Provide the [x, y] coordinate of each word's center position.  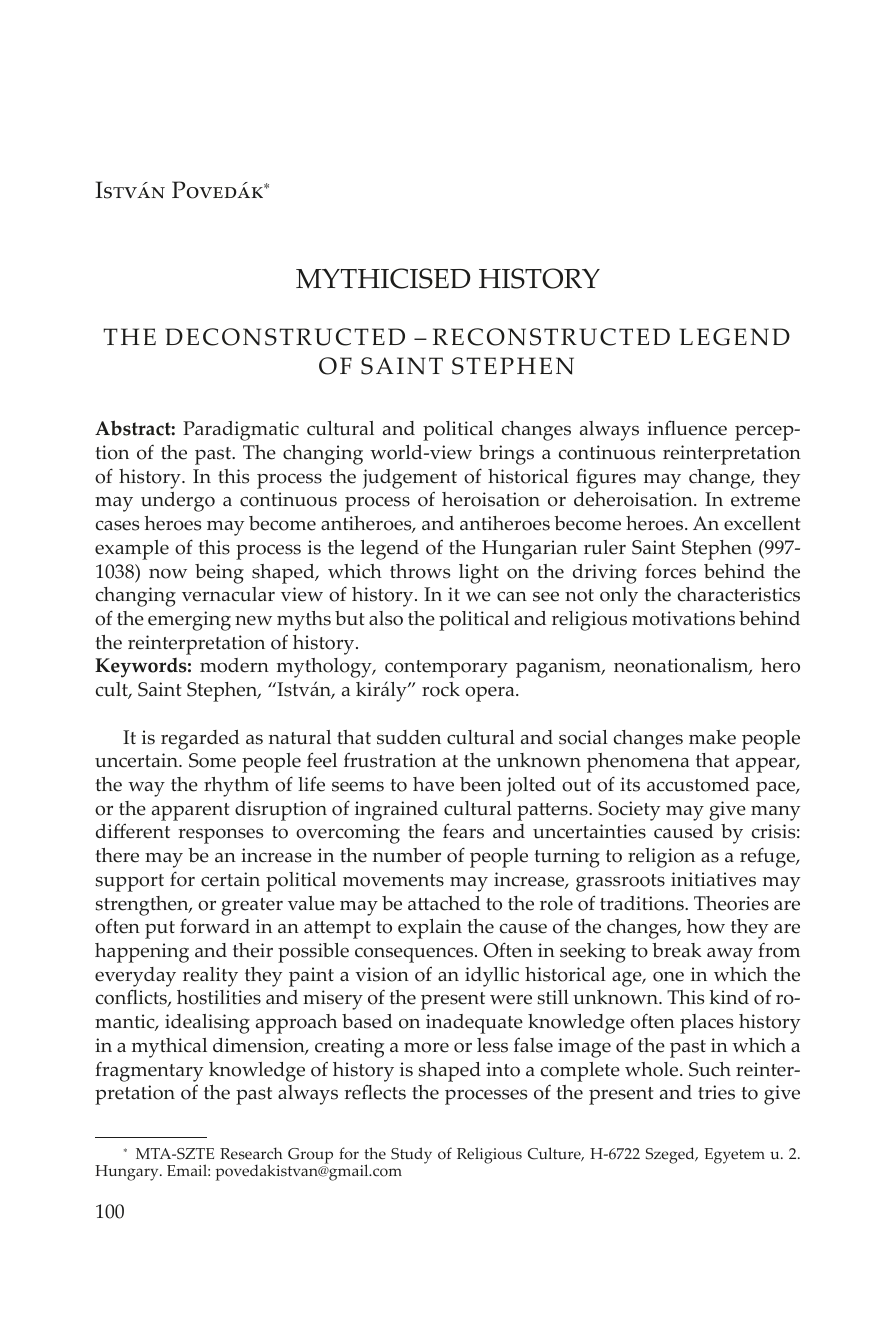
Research [251, 1153]
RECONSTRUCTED [551, 337]
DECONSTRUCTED [285, 337]
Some [212, 760]
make [712, 737]
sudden [409, 737]
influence [687, 428]
